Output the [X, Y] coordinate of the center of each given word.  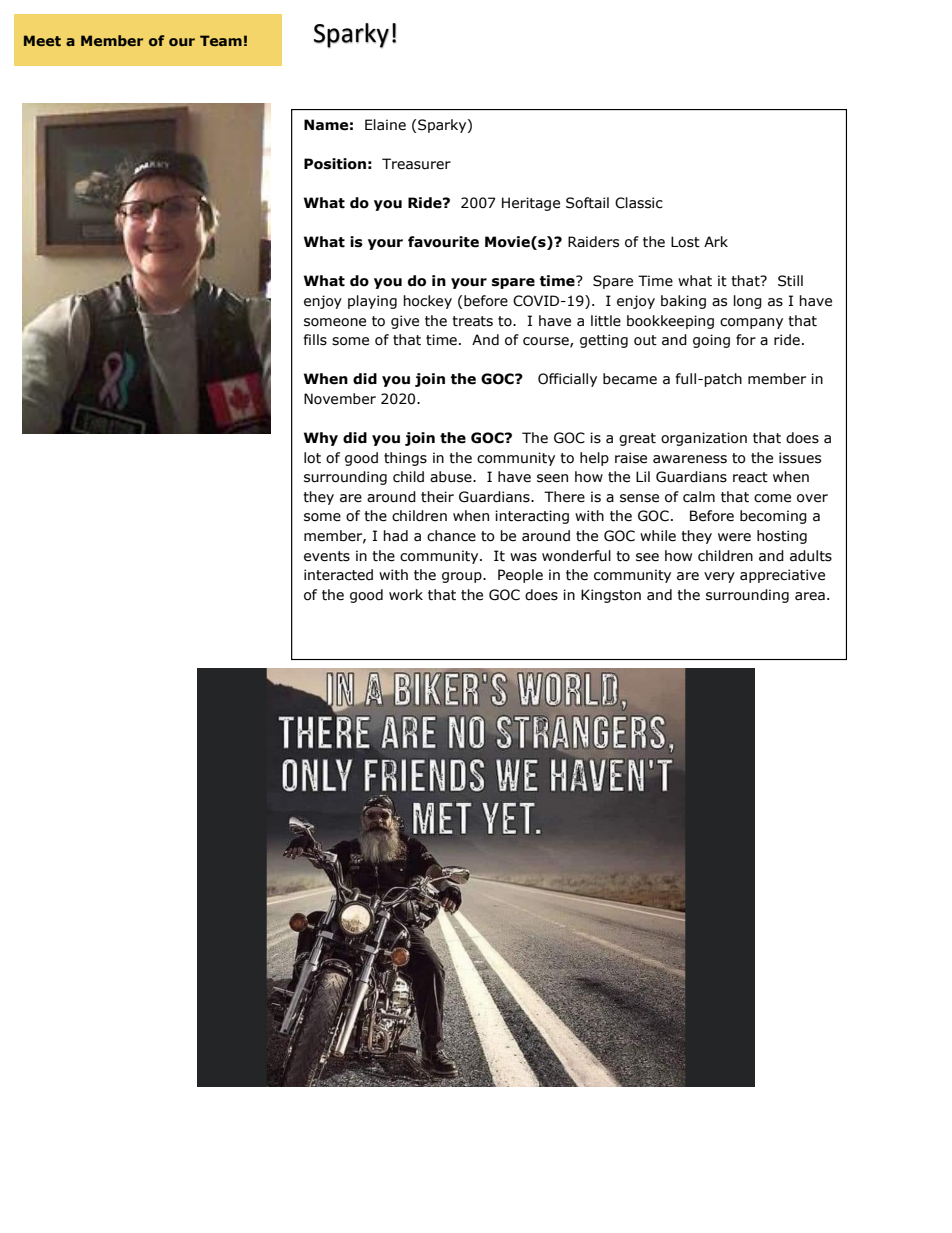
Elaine [385, 125]
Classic [639, 203]
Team [221, 40]
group [463, 577]
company [751, 323]
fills [315, 340]
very [719, 577]
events [327, 556]
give [405, 322]
